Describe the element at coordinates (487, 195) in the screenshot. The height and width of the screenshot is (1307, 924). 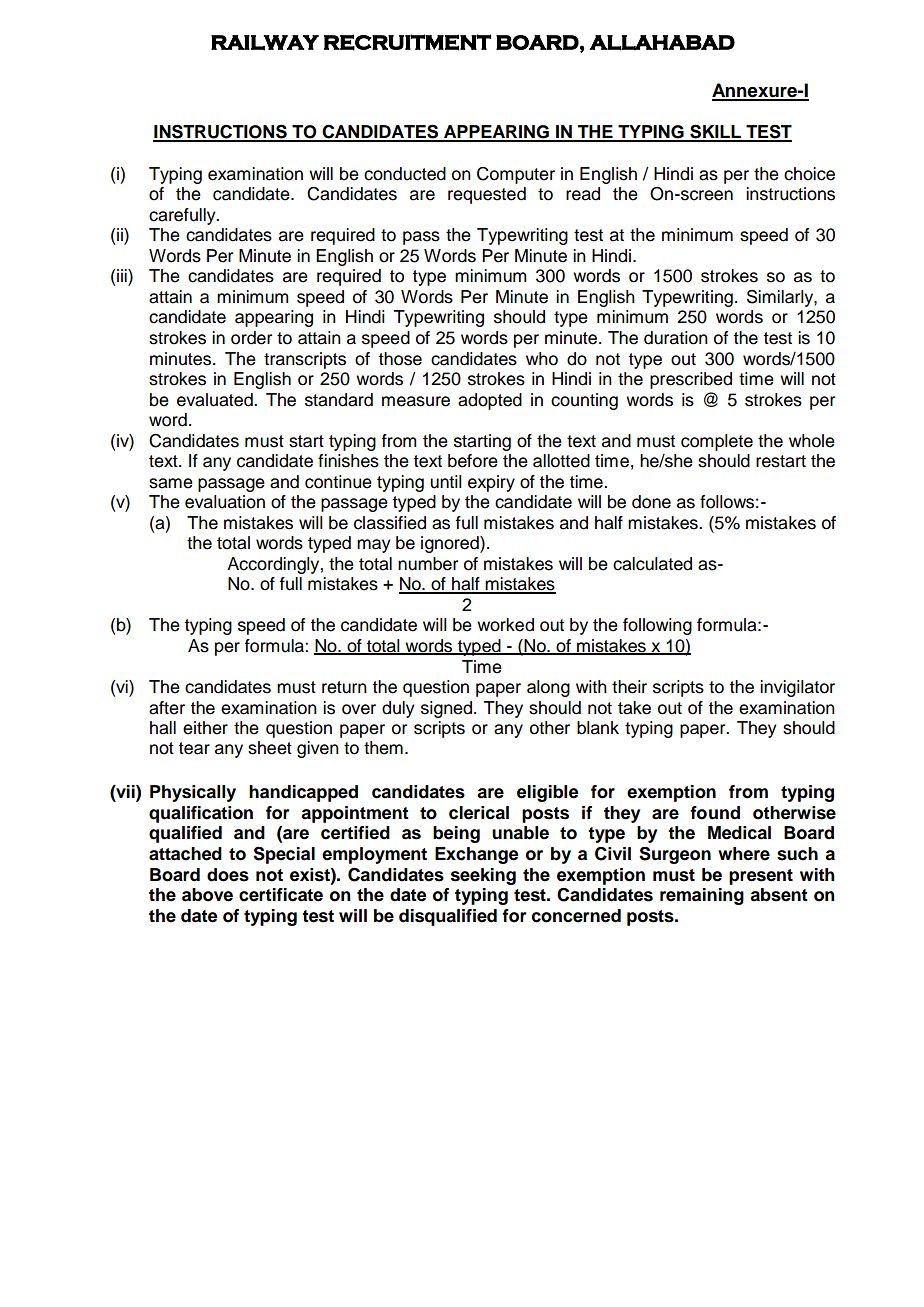
I see `requested` at that location.
